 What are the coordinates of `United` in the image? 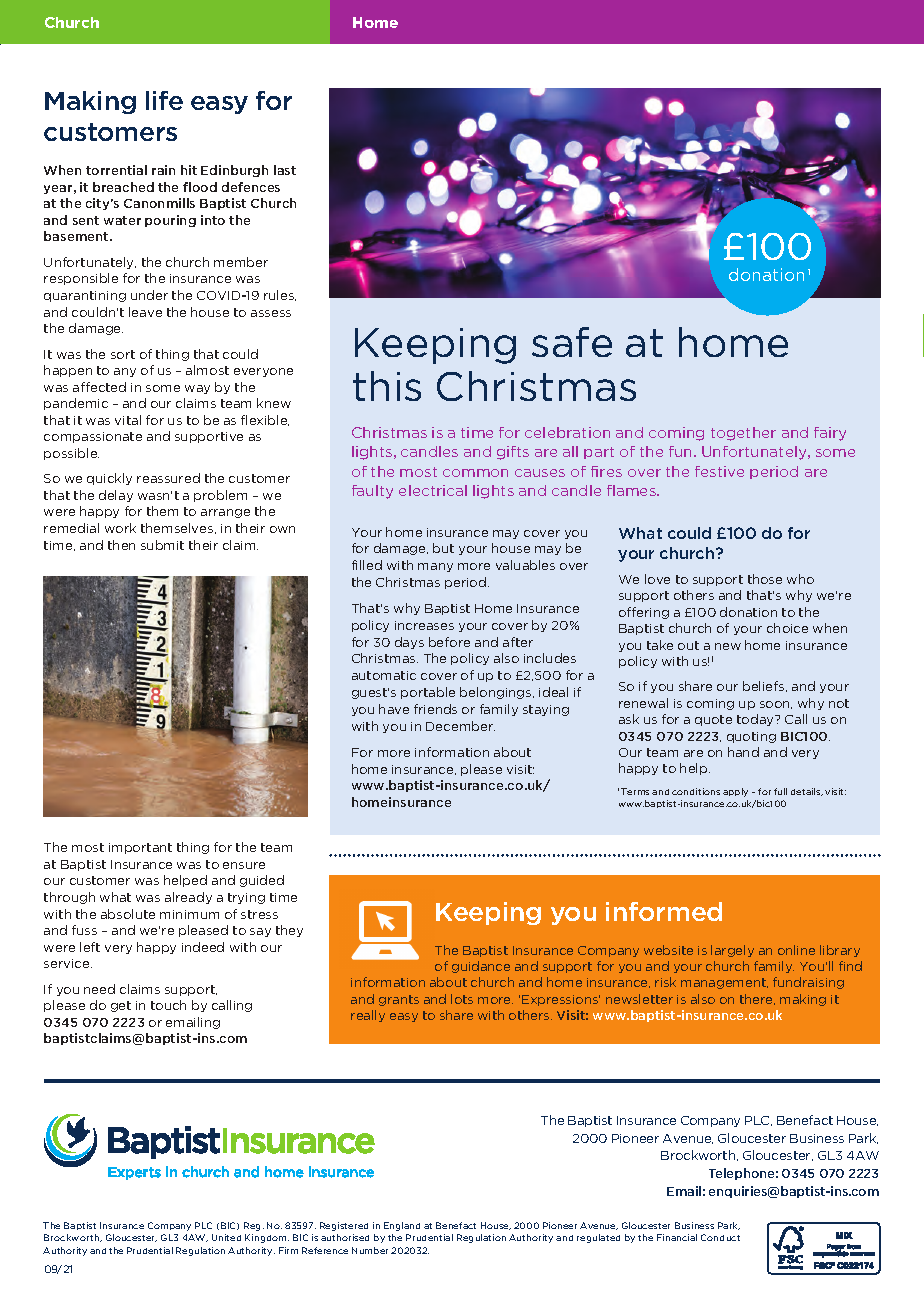 It's located at (226, 1237).
